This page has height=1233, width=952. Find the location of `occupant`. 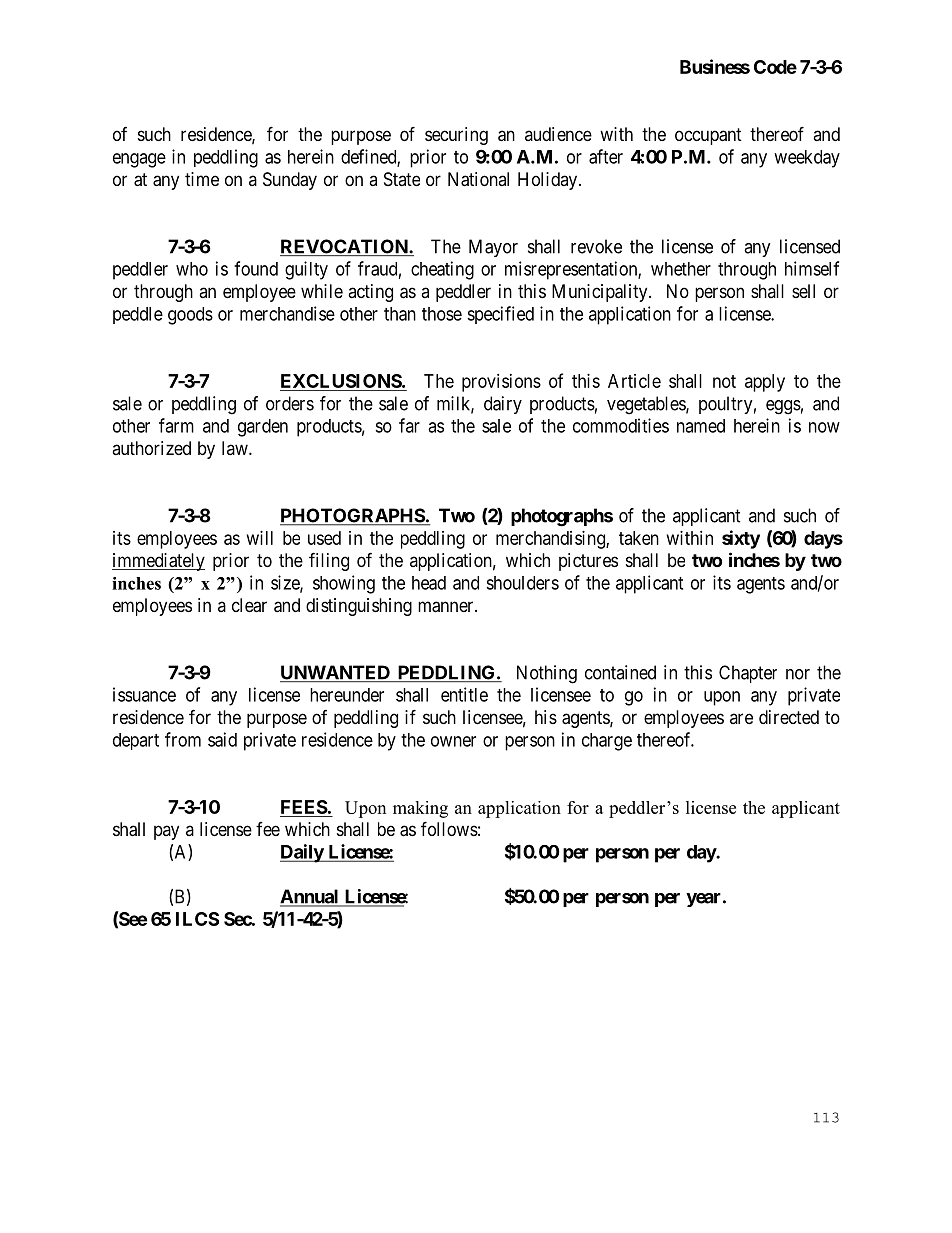

occupant is located at coordinates (708, 136).
